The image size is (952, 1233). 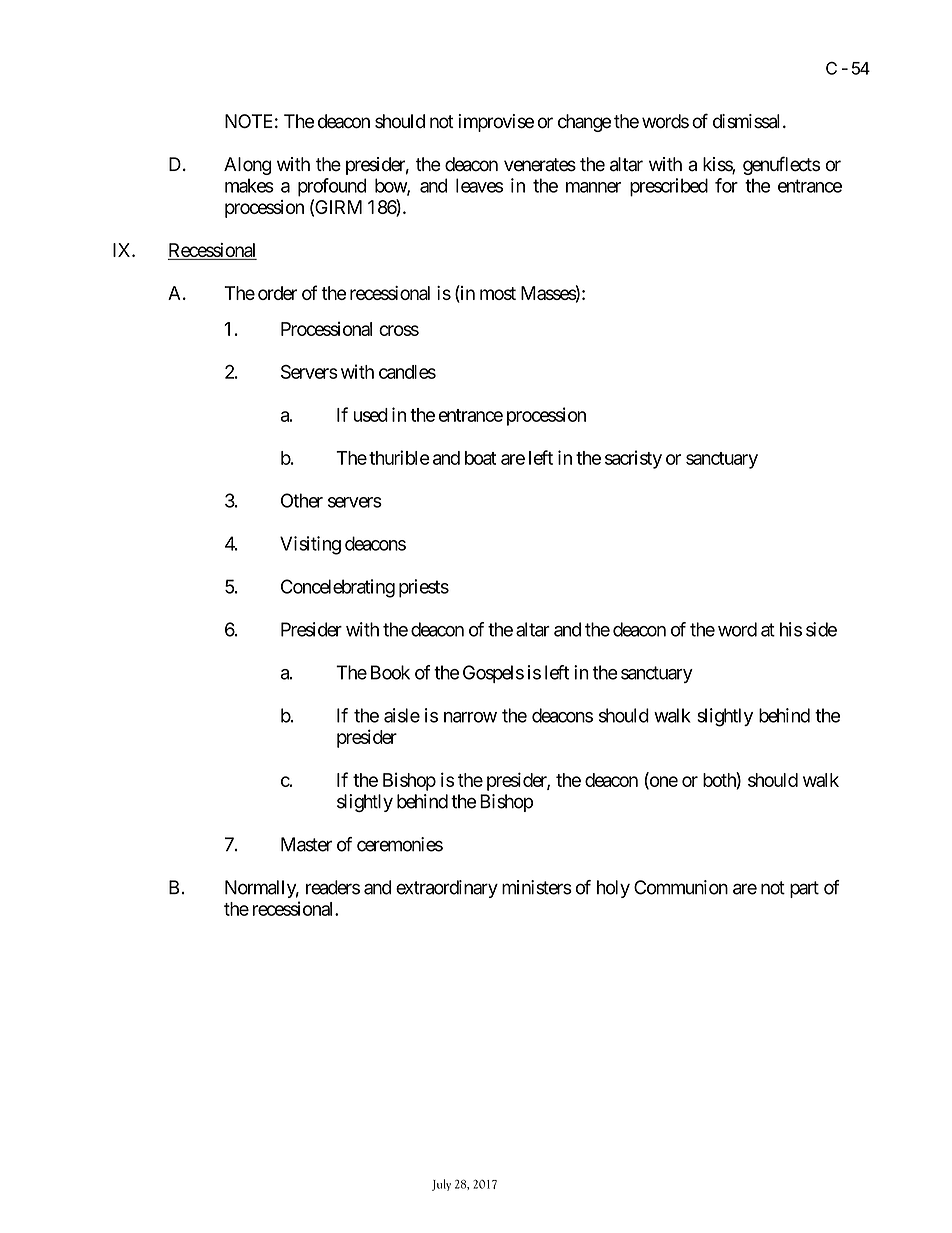 I want to click on Book, so click(x=390, y=672).
